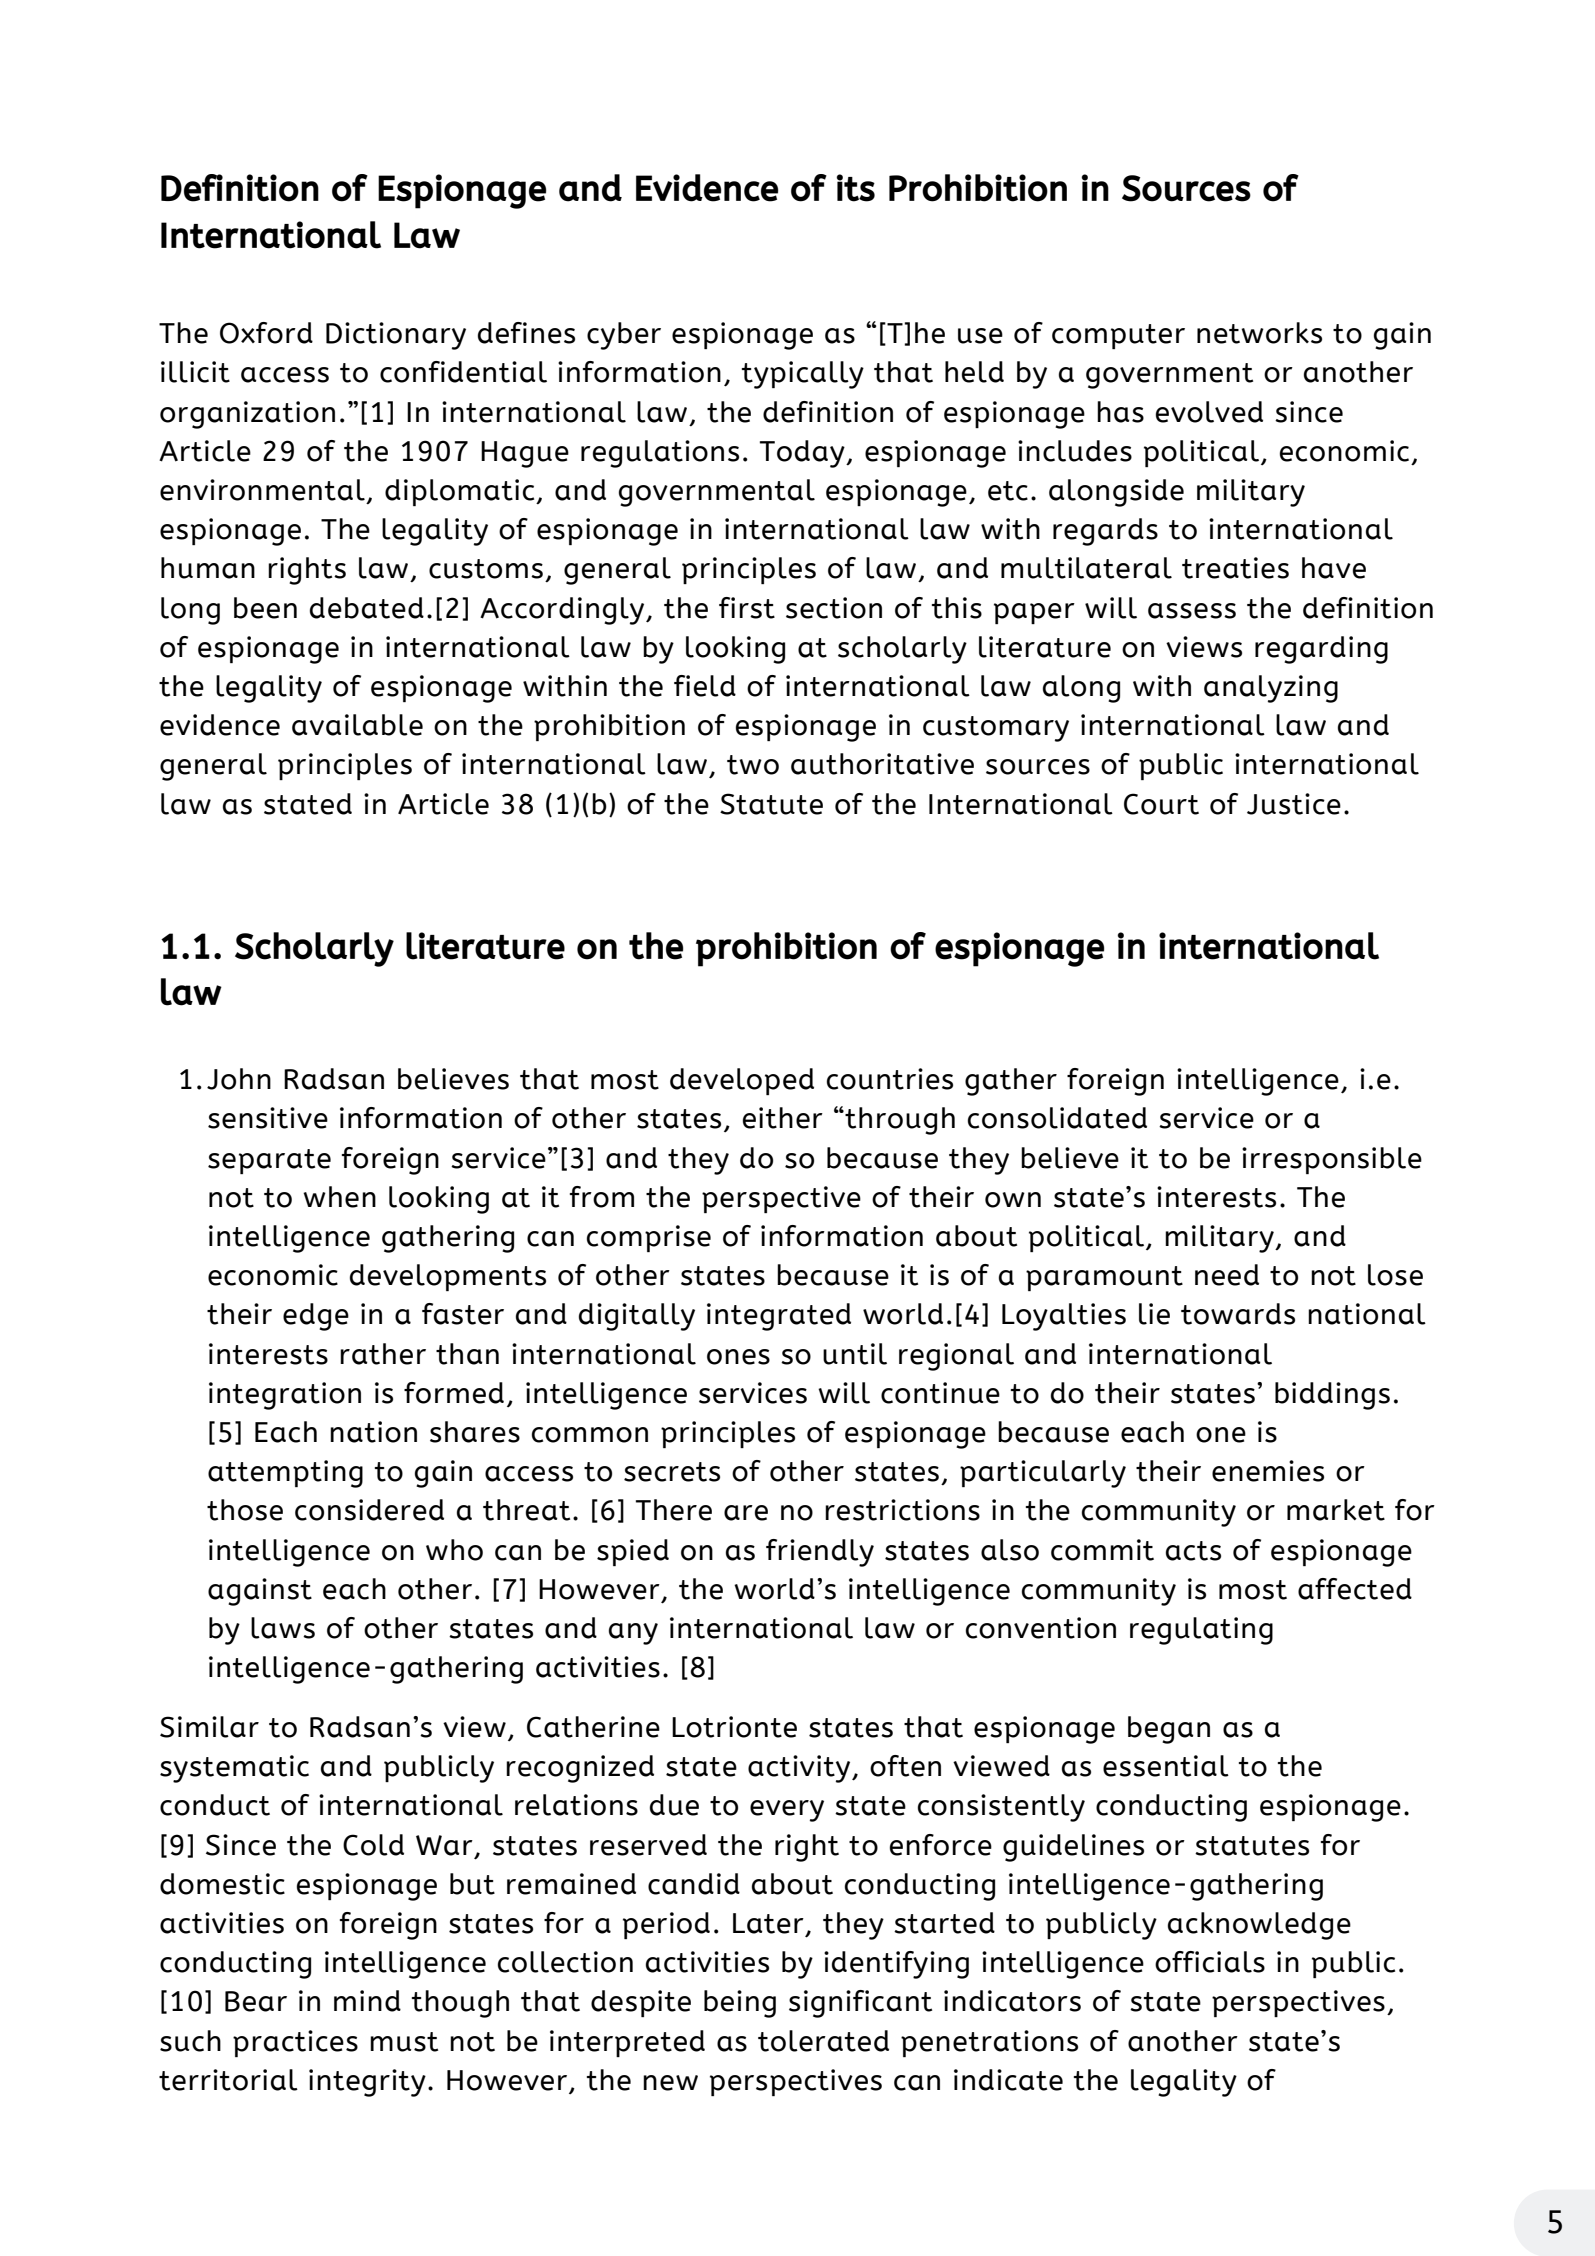 The height and width of the page is (2256, 1595). I want to click on ones, so click(738, 1357).
